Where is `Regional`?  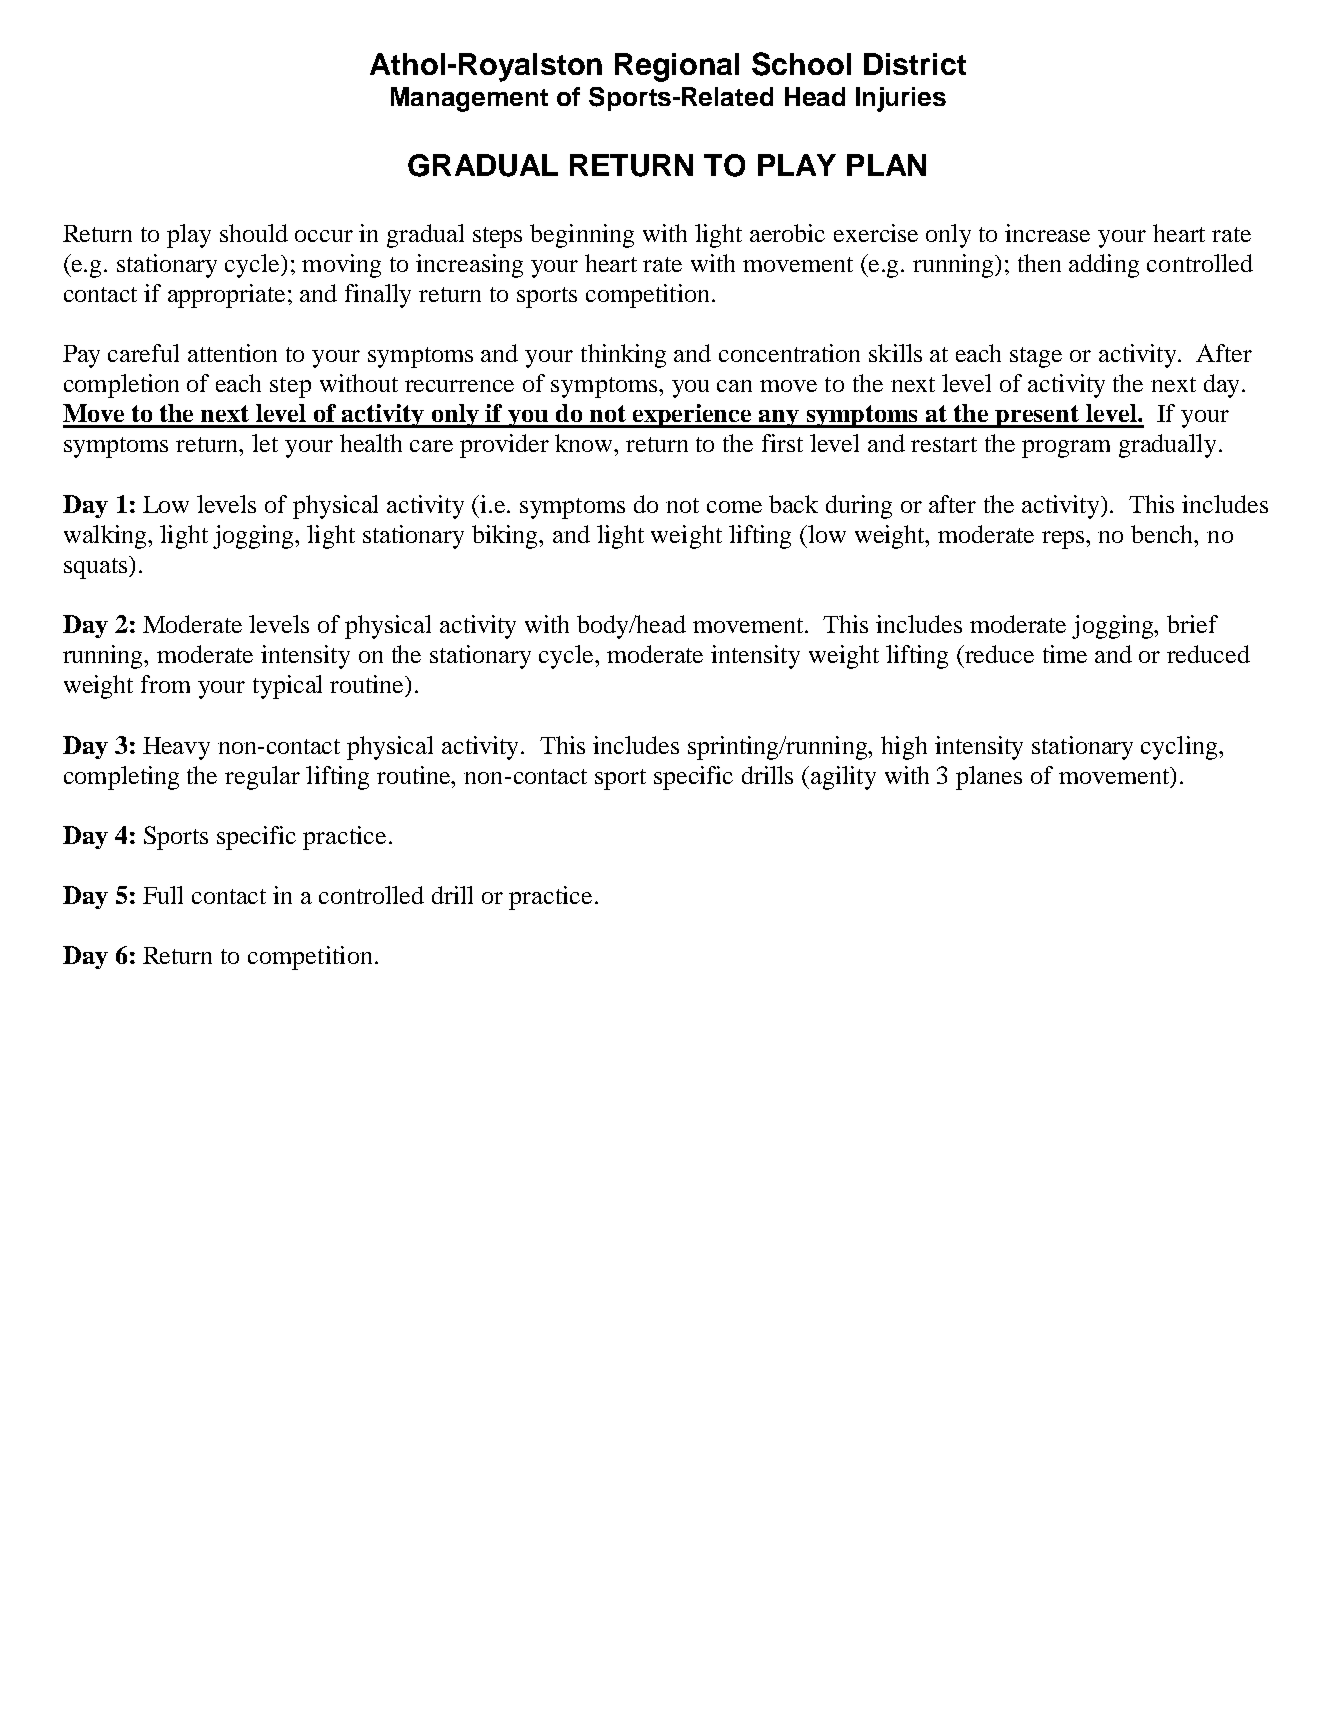
Regional is located at coordinates (677, 67).
